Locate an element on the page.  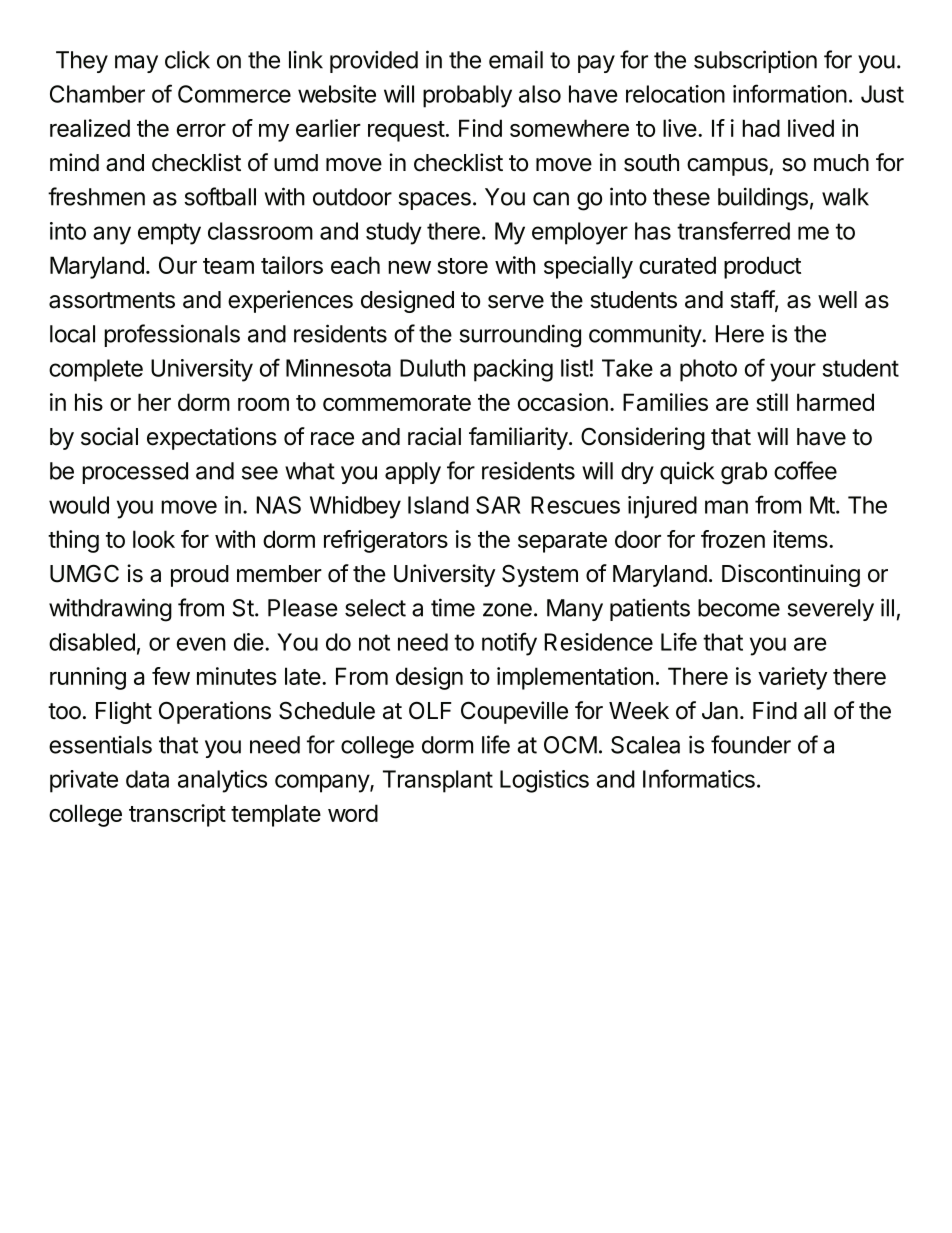
coffee is located at coordinates (805, 470).
